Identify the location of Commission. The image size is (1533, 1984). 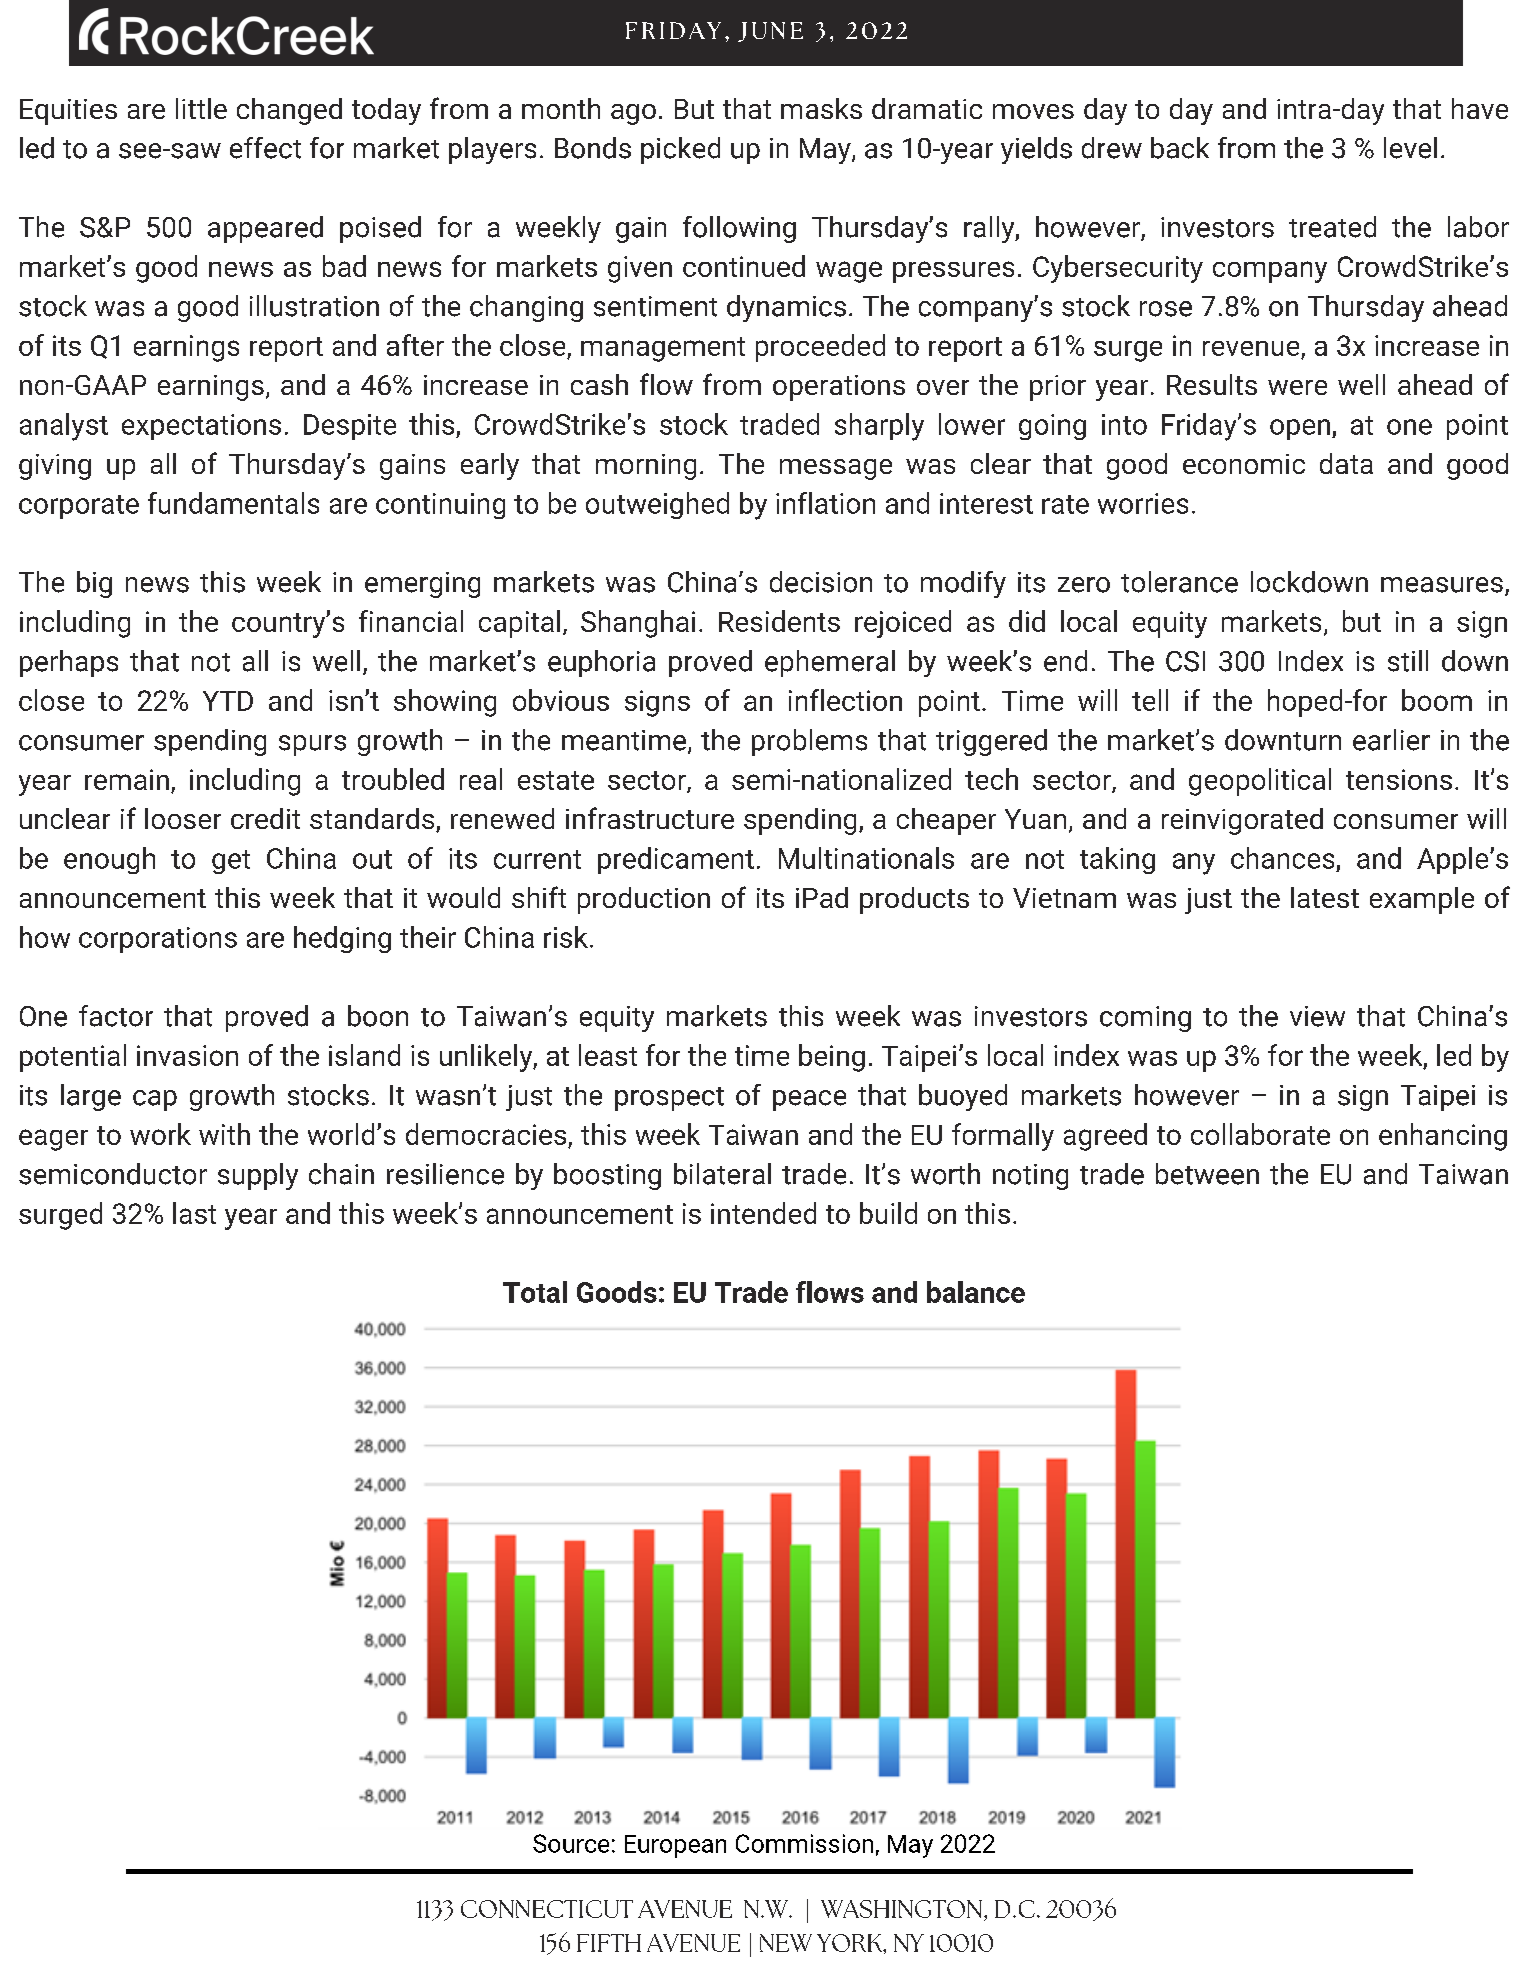
(804, 1843).
